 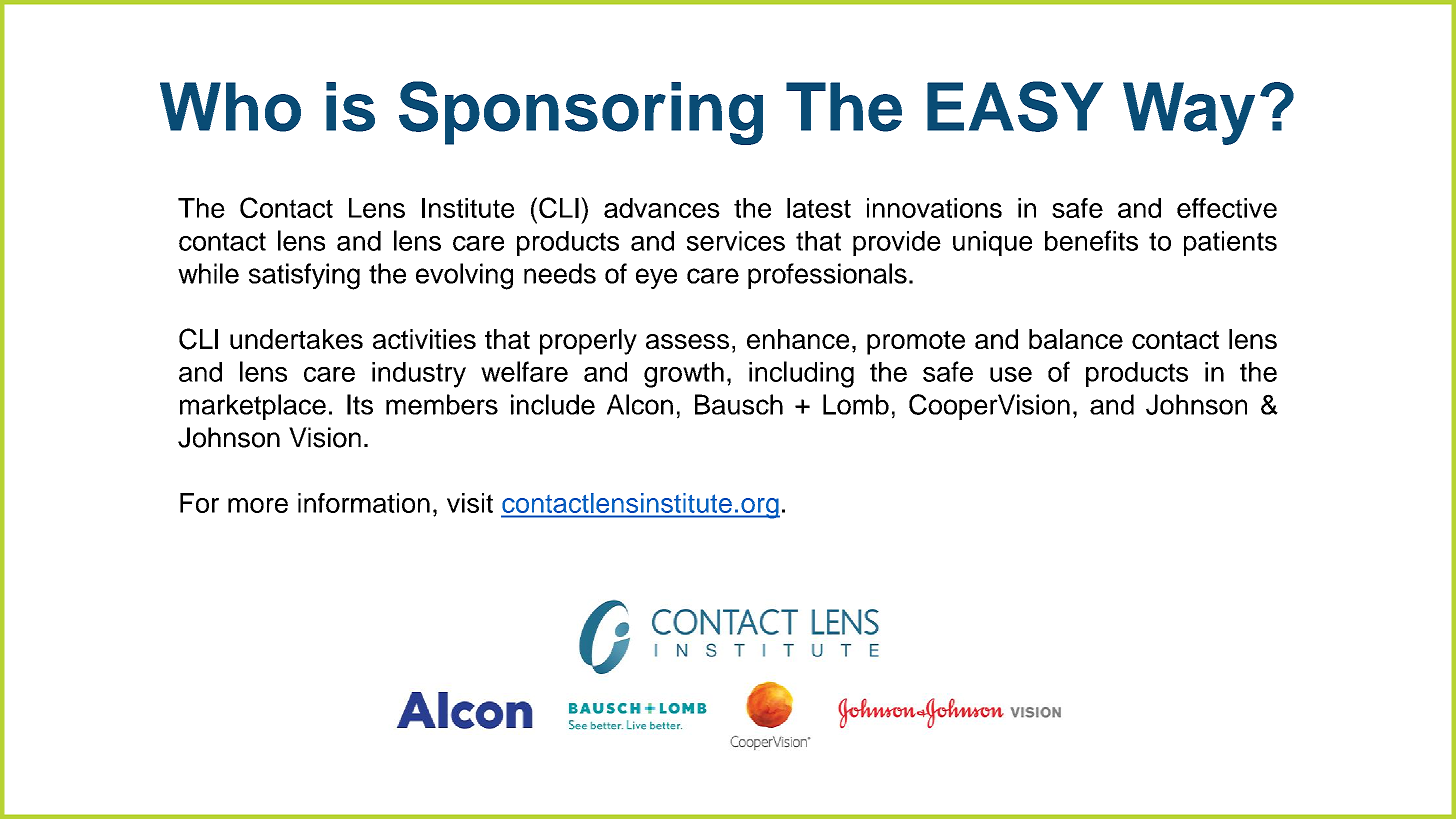 I want to click on Lomb, so click(x=856, y=404).
